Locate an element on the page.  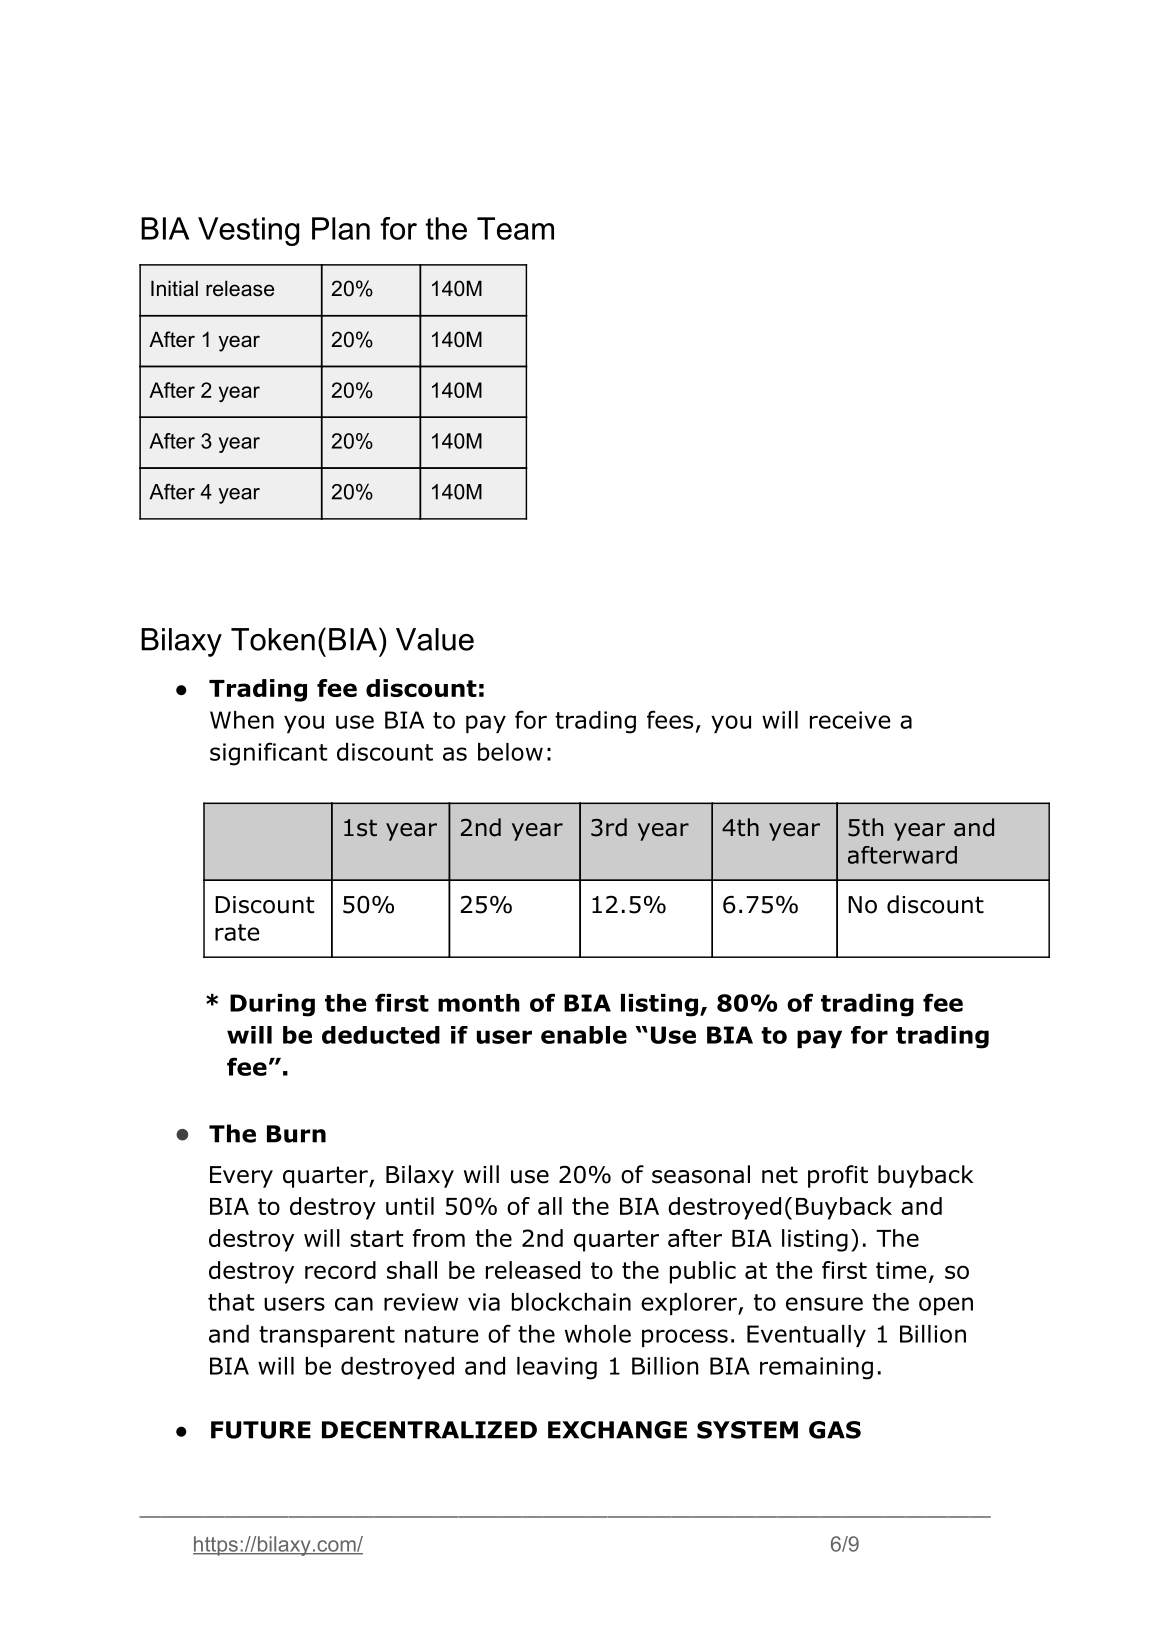
Value is located at coordinates (435, 639).
